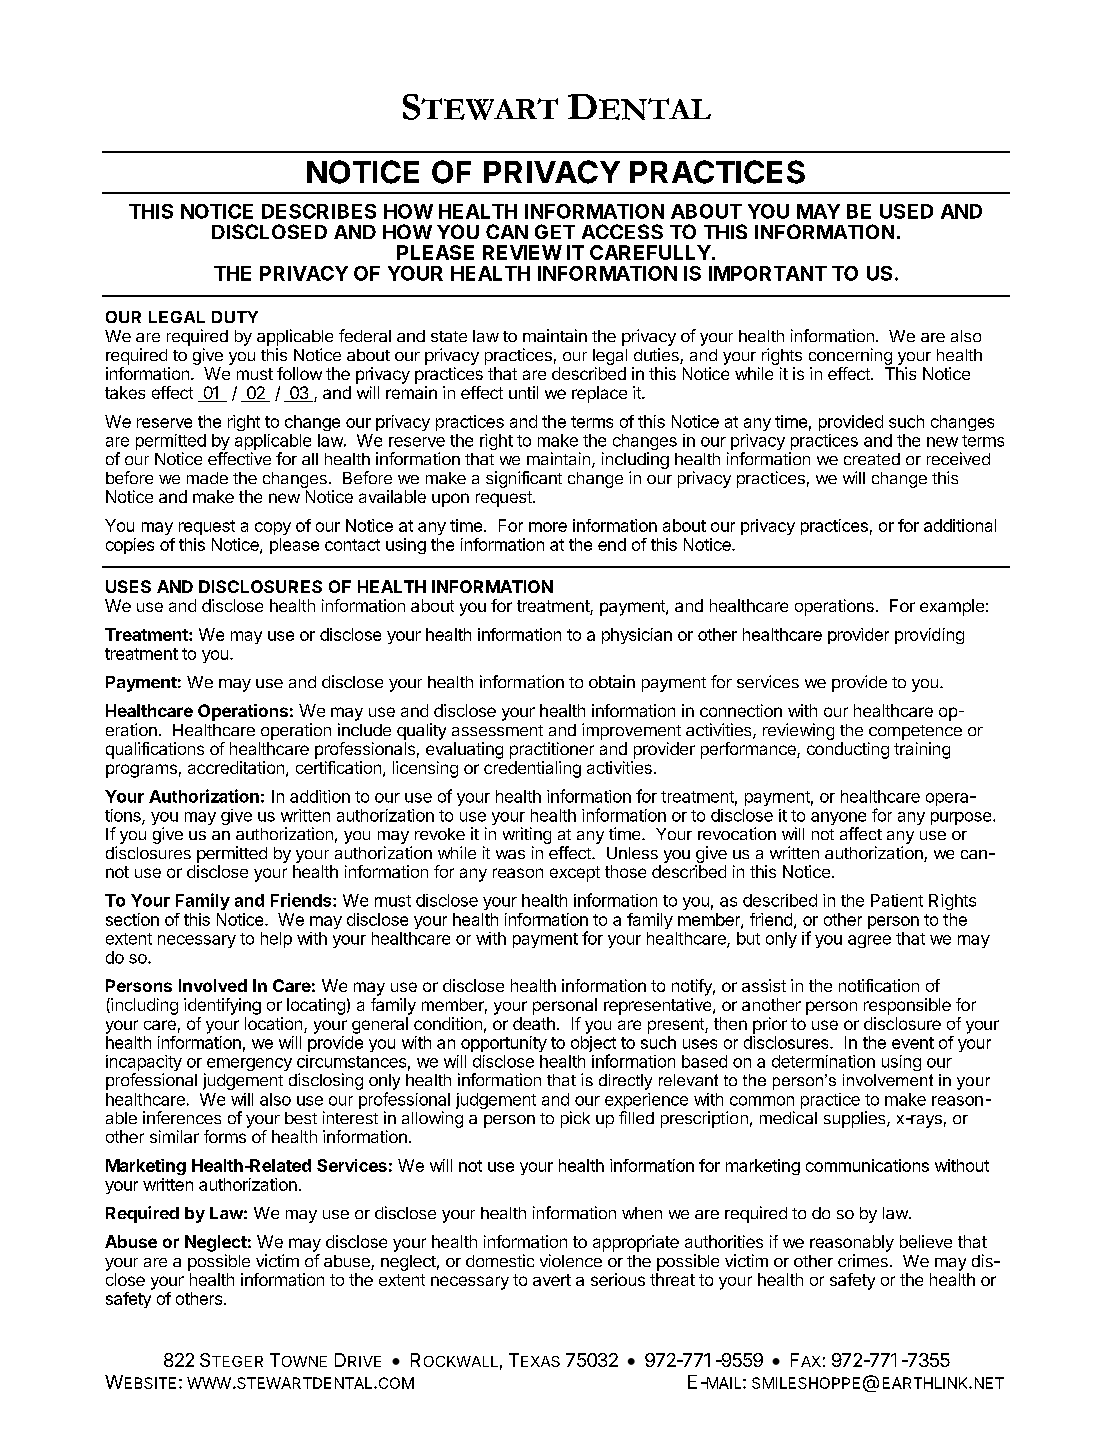  I want to click on example, so click(952, 607).
